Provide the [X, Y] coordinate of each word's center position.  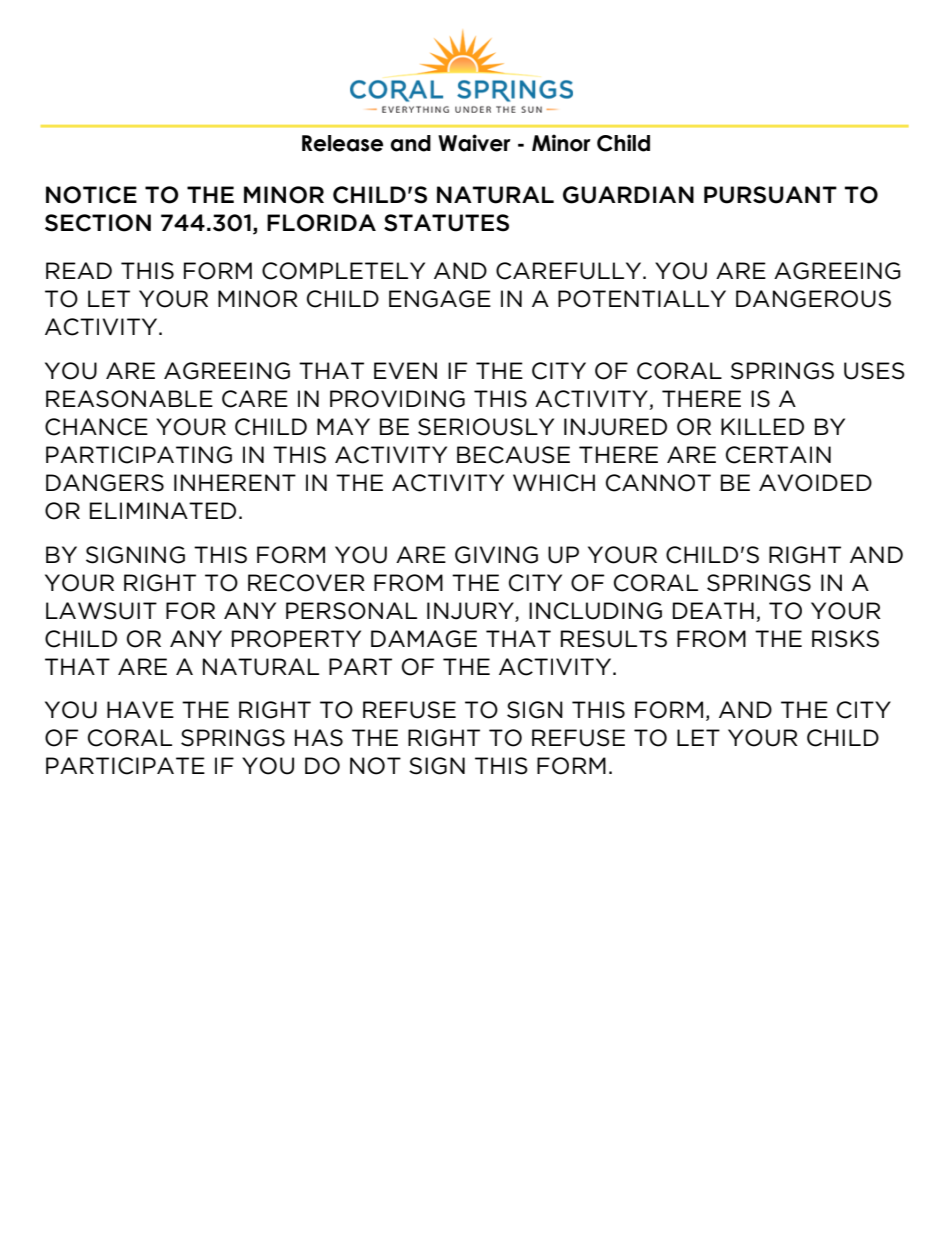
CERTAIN [778, 455]
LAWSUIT [101, 611]
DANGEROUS [813, 299]
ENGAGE [440, 299]
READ [79, 270]
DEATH [713, 610]
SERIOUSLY [486, 427]
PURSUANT [770, 195]
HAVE [140, 709]
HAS [319, 738]
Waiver [474, 143]
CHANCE [96, 427]
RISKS [845, 639]
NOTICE [91, 195]
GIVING [496, 555]
